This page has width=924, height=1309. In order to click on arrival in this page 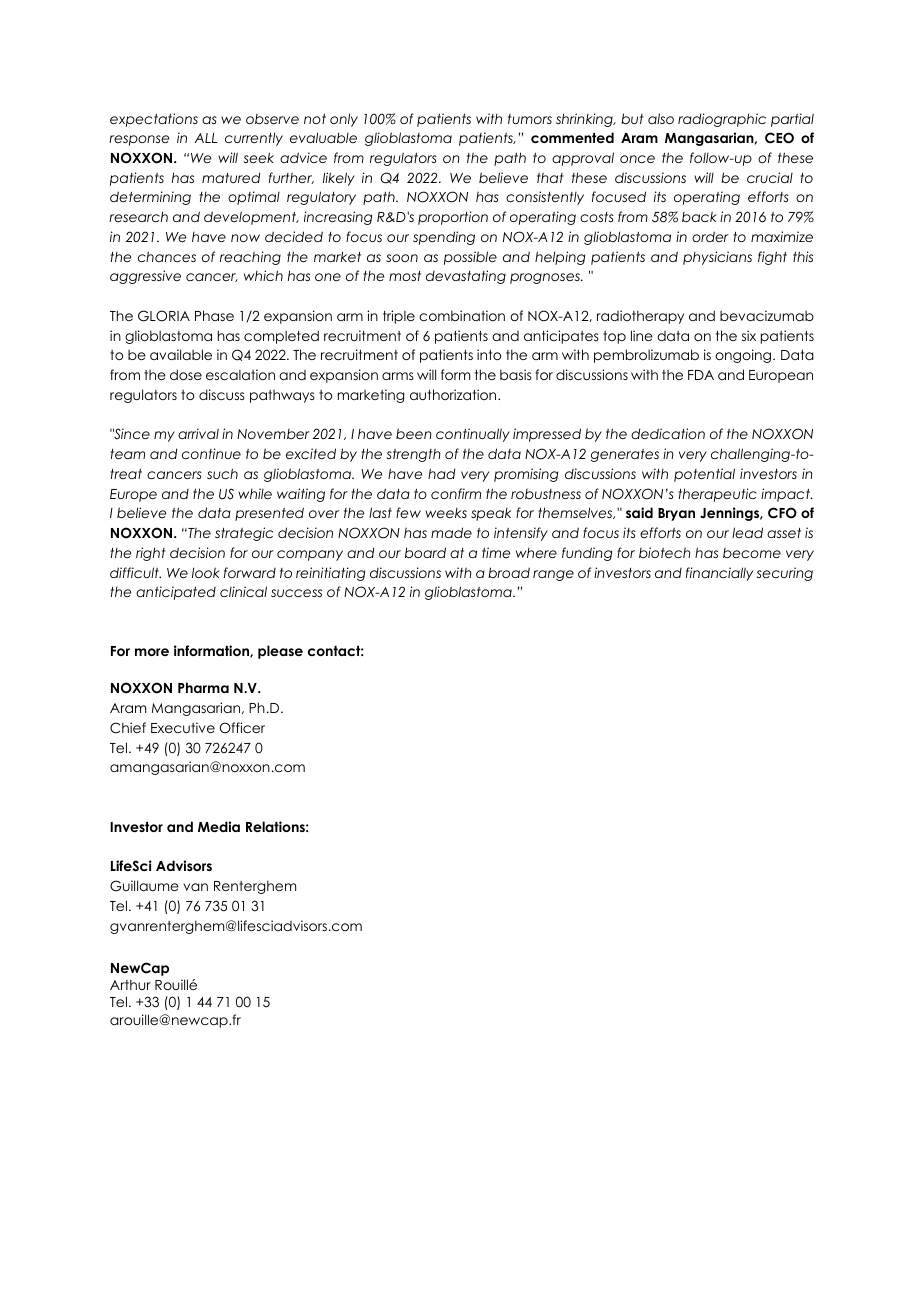, I will do `click(198, 433)`.
